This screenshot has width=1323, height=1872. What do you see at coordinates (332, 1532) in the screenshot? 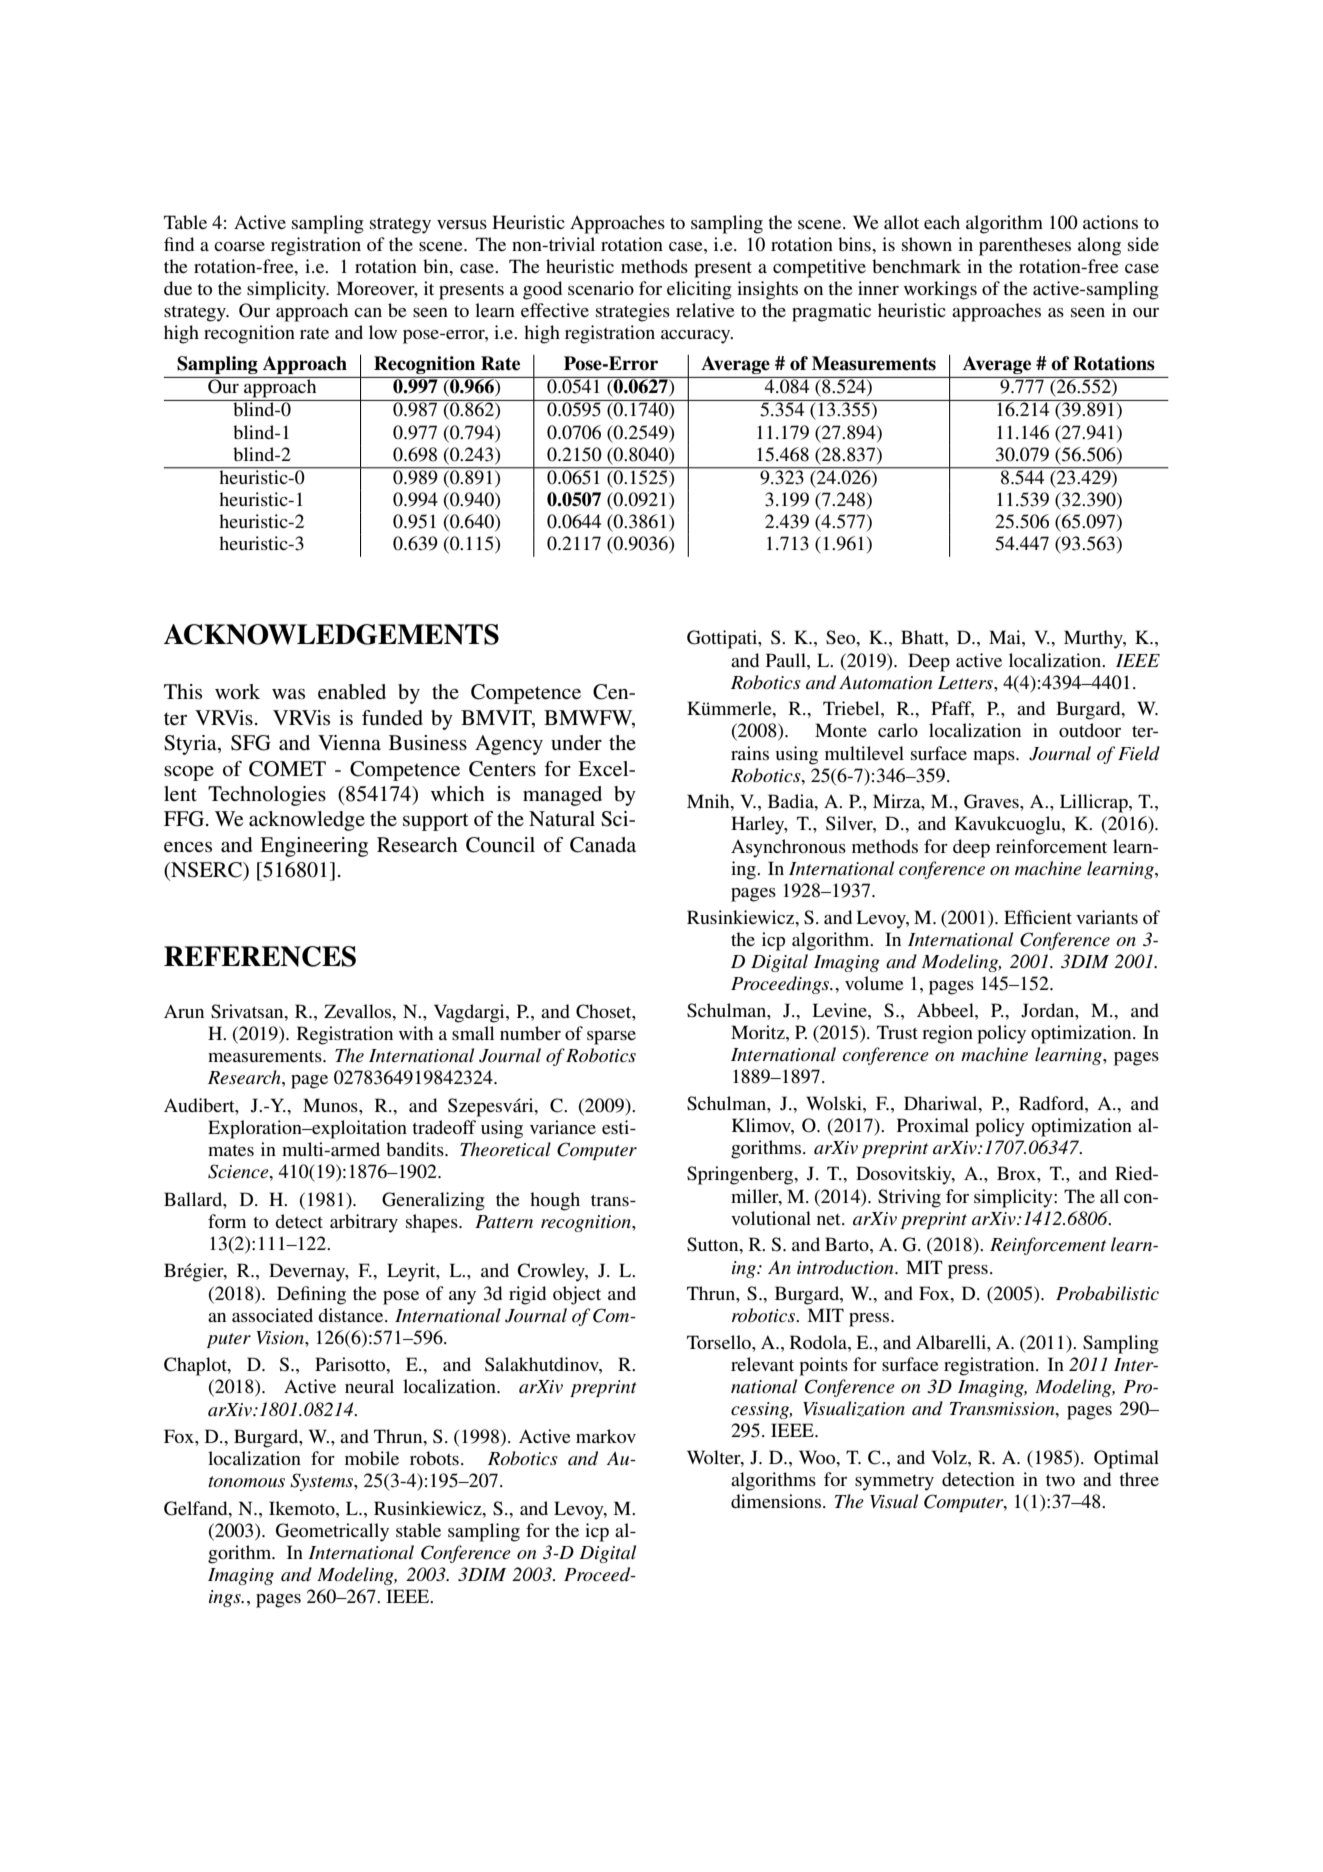
I see `Geometrically` at bounding box center [332, 1532].
